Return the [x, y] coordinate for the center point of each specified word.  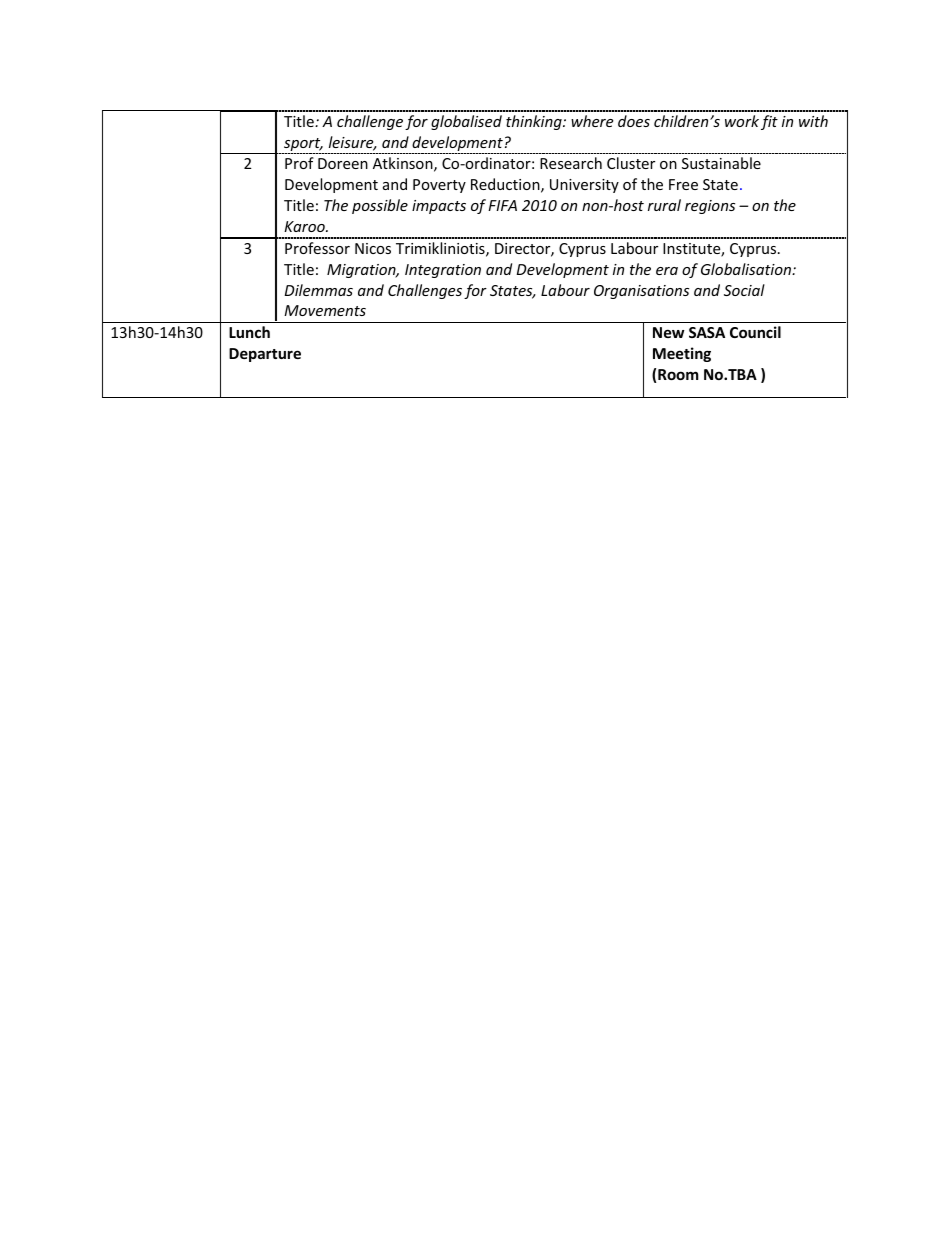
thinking [535, 122]
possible [380, 206]
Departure [265, 355]
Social [744, 290]
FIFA [502, 205]
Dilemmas [319, 290]
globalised [466, 122]
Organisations [641, 292]
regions [710, 207]
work [742, 121]
